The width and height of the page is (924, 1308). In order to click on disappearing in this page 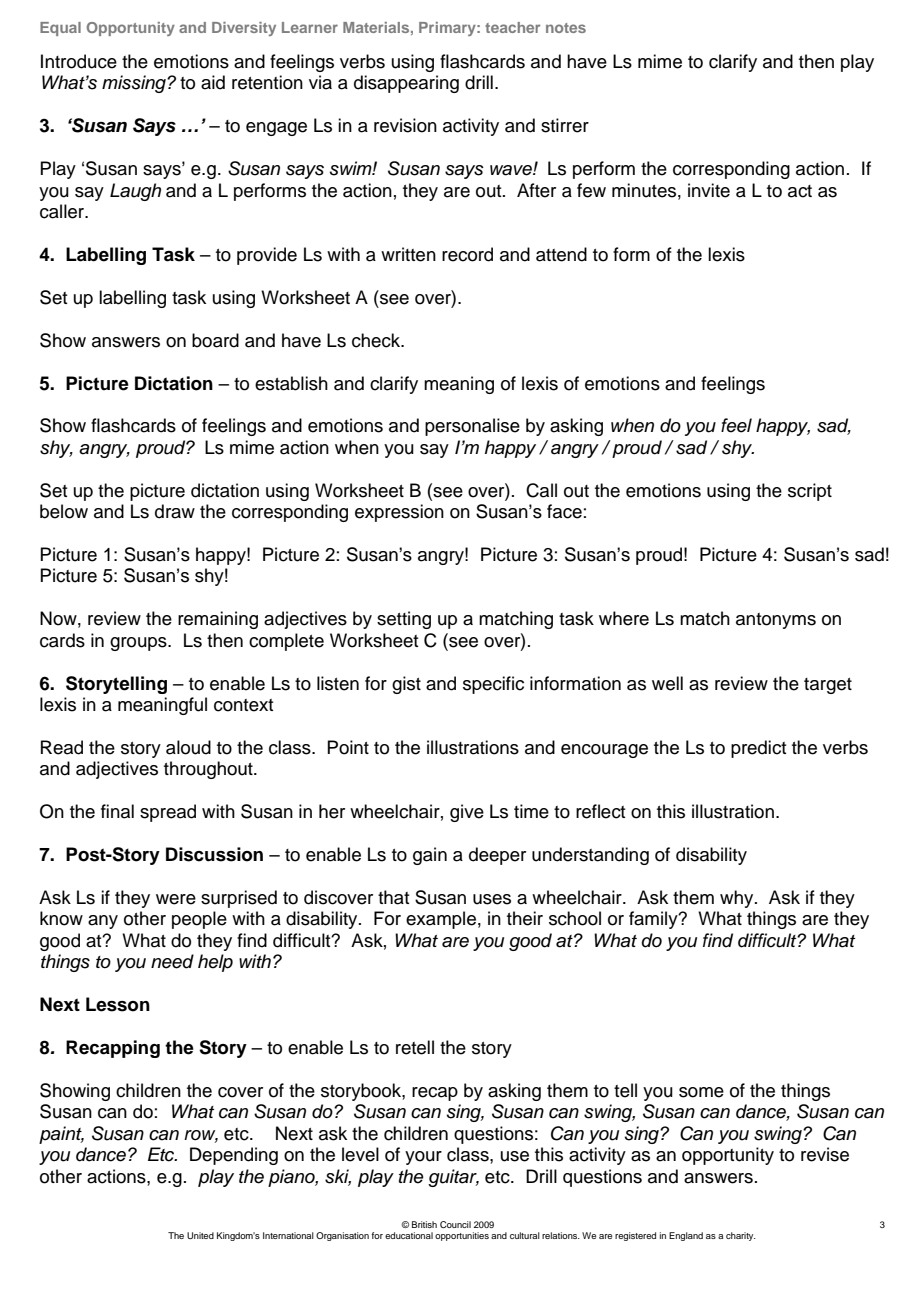, I will do `click(406, 84)`.
